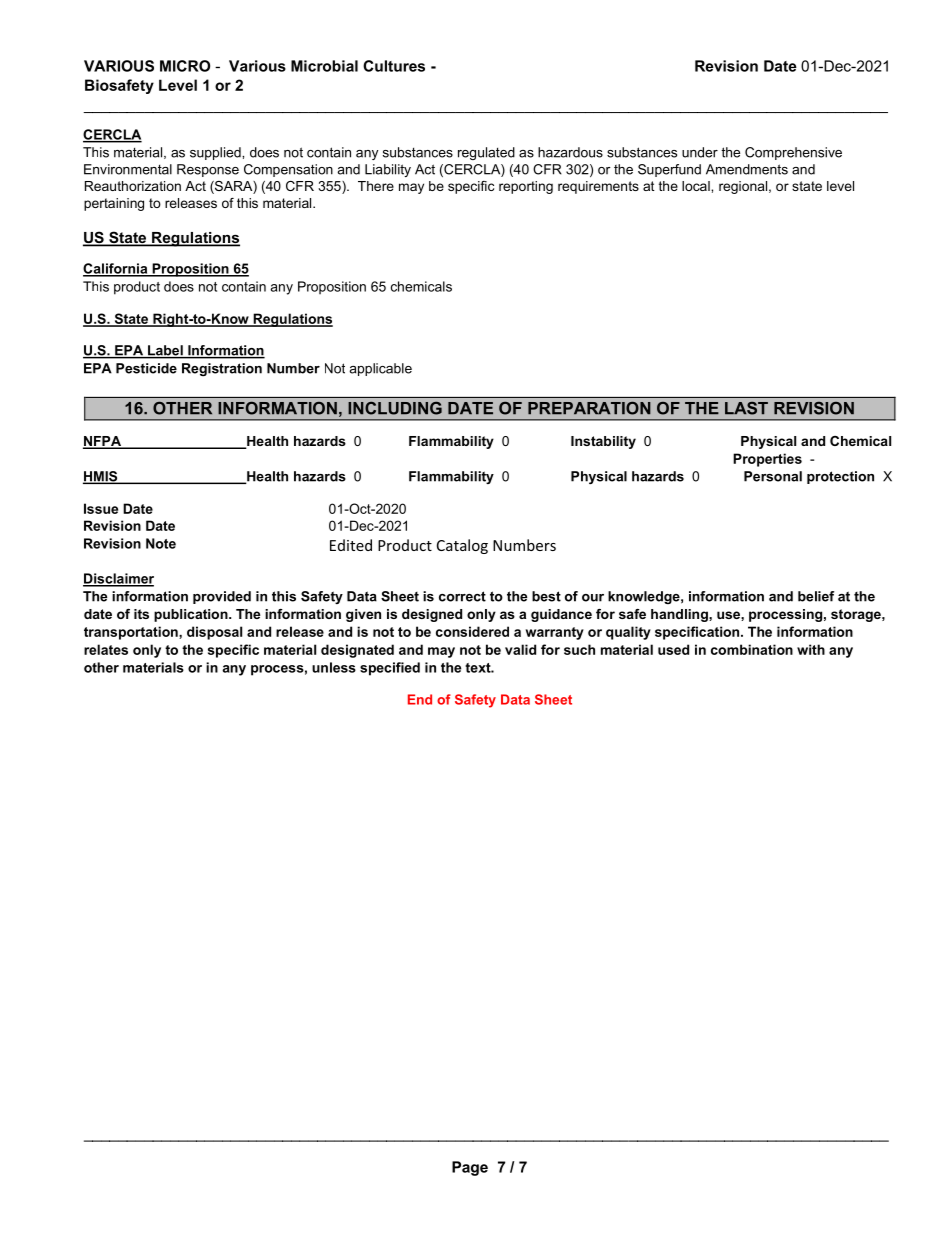 The width and height of the page is (952, 1233). I want to click on Page, so click(470, 1168).
